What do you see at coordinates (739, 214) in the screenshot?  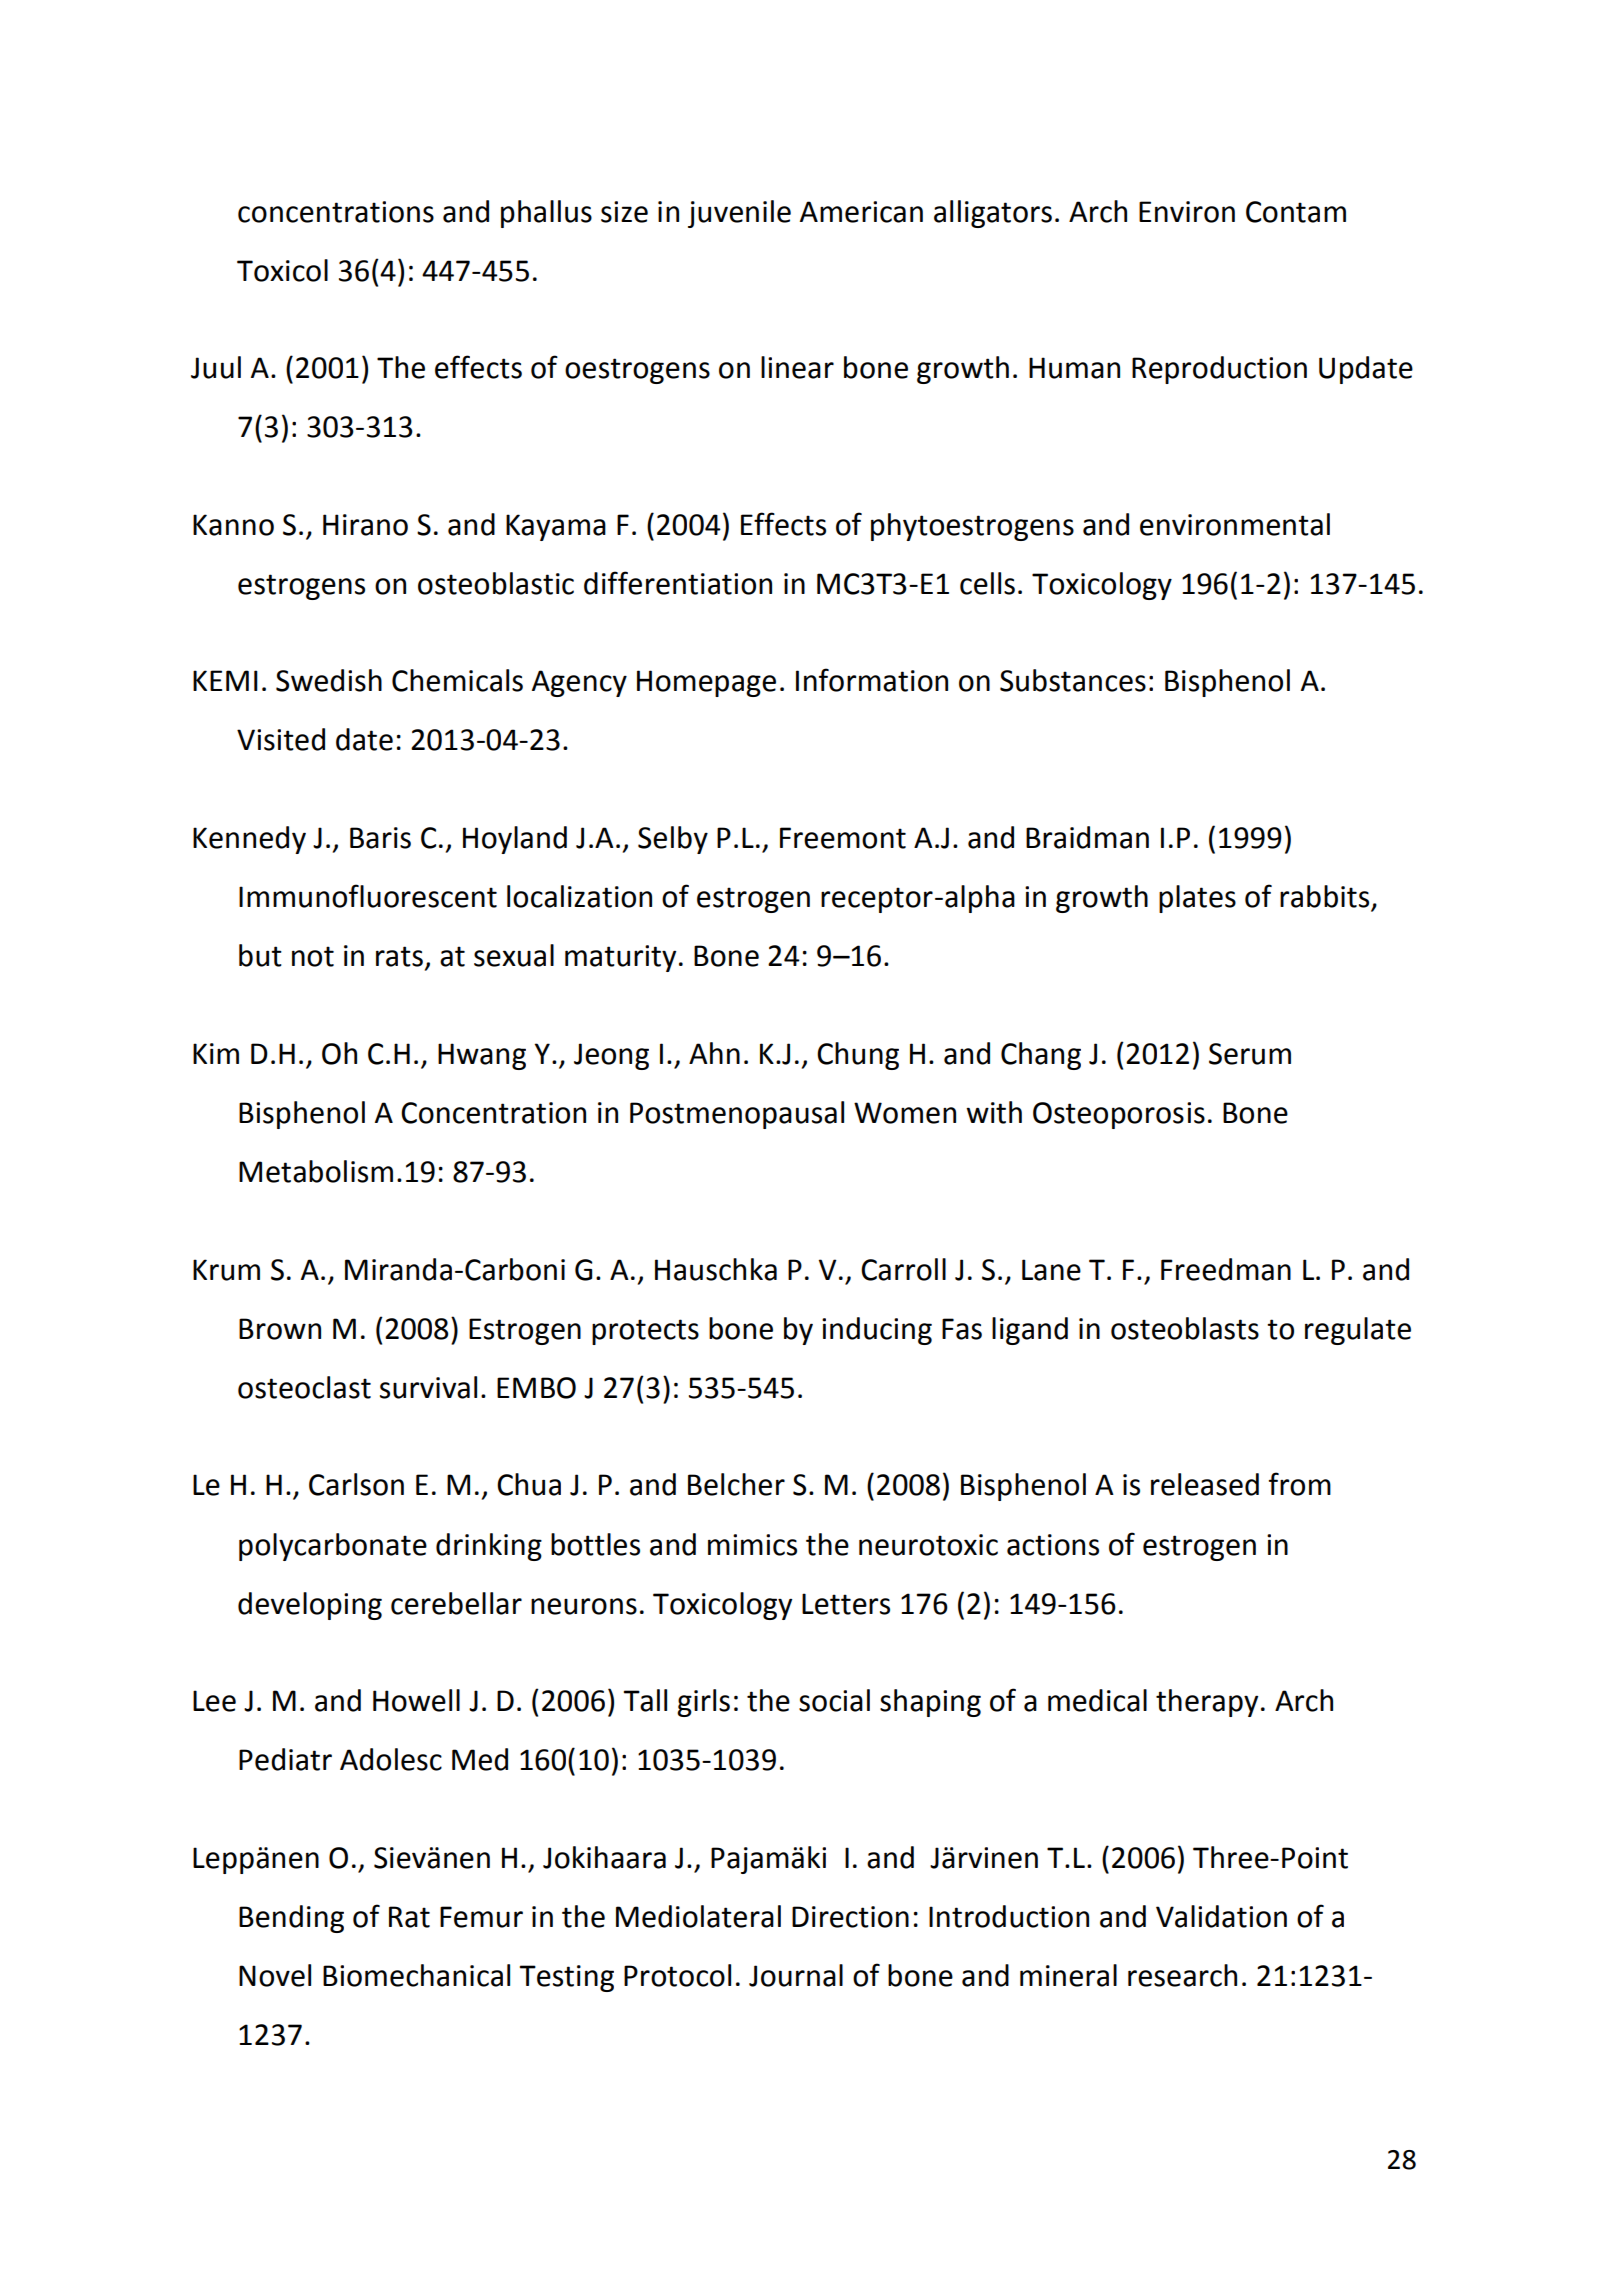 I see `juvenile` at bounding box center [739, 214].
